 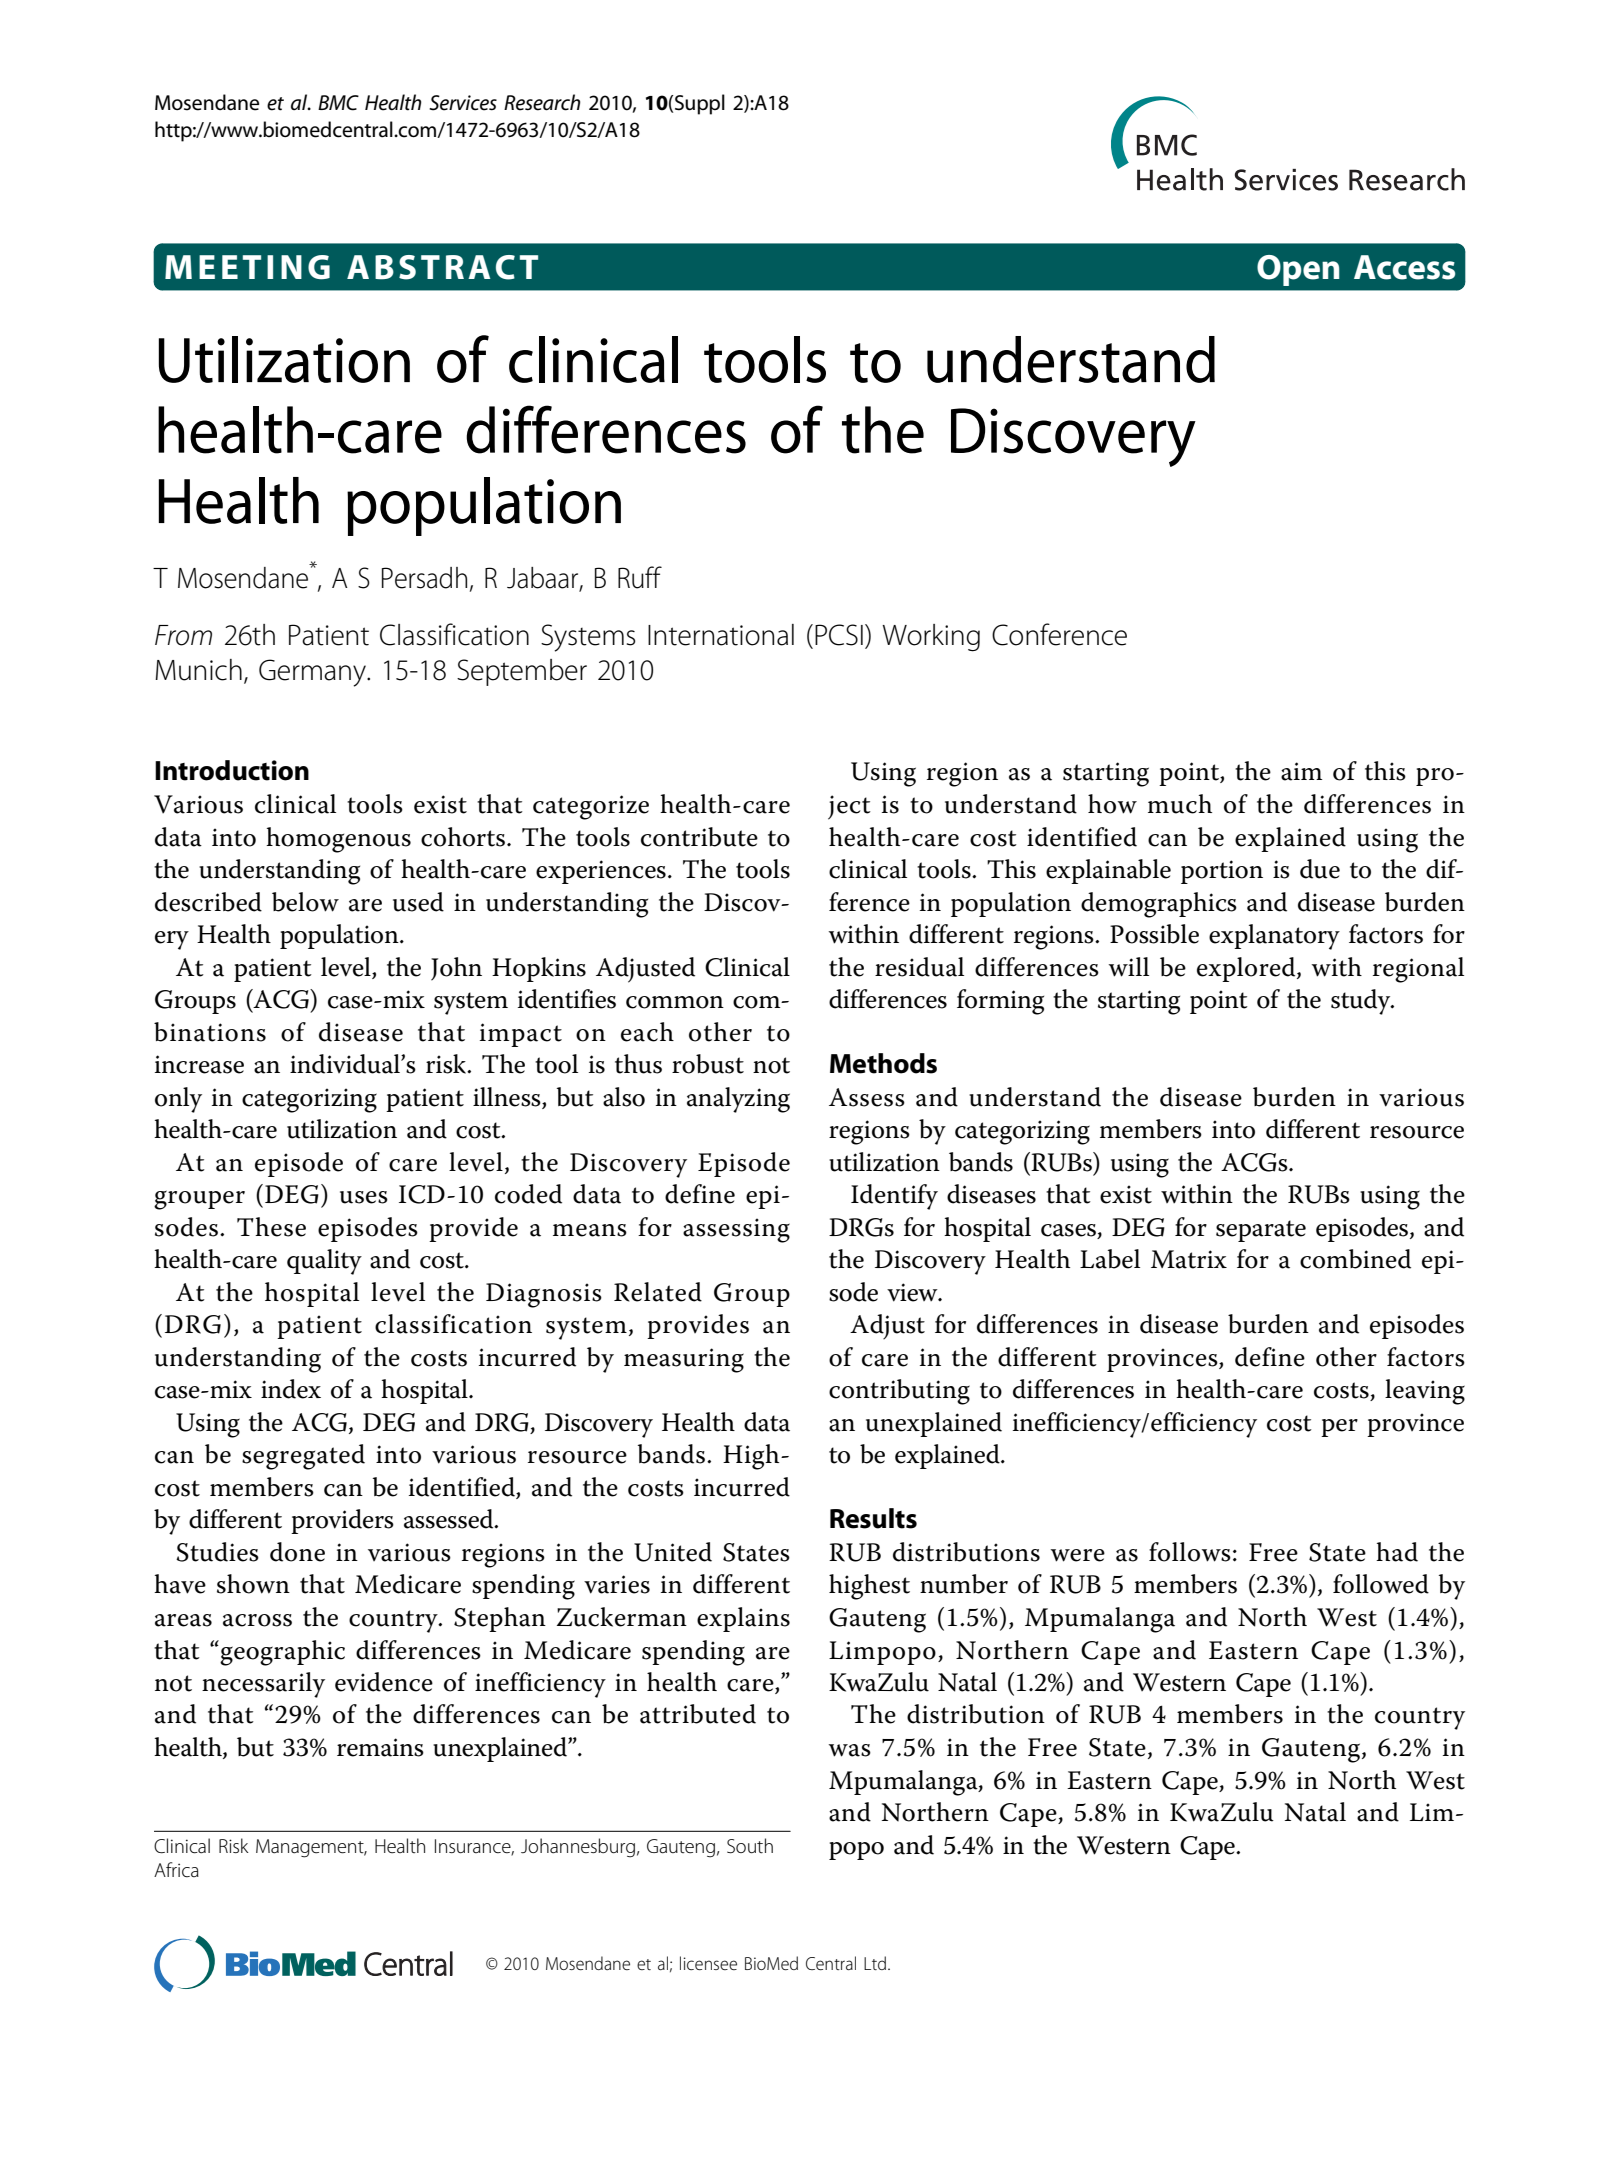 What do you see at coordinates (1190, 1552) in the screenshot?
I see `follows` at bounding box center [1190, 1552].
